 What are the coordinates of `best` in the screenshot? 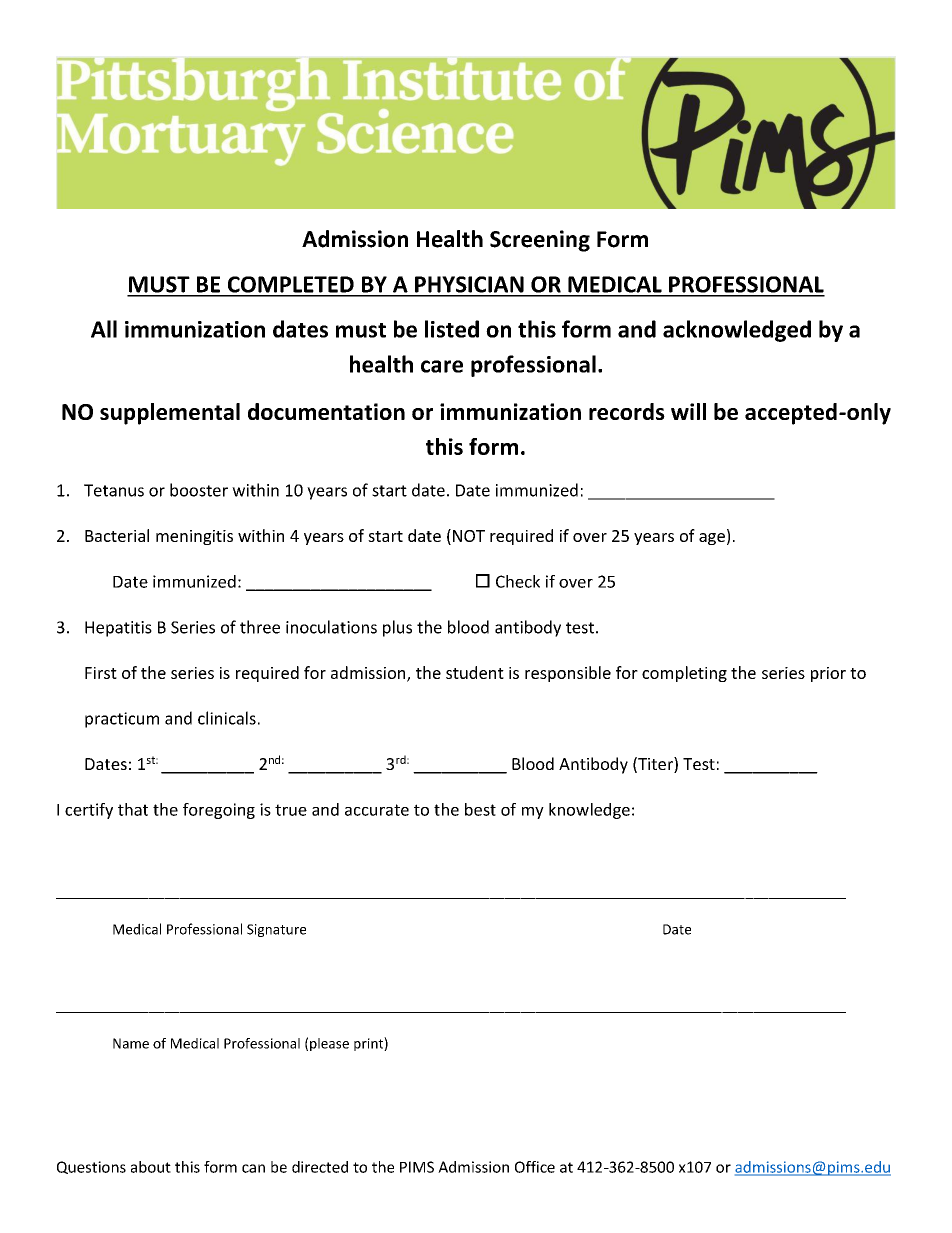 It's located at (480, 809).
